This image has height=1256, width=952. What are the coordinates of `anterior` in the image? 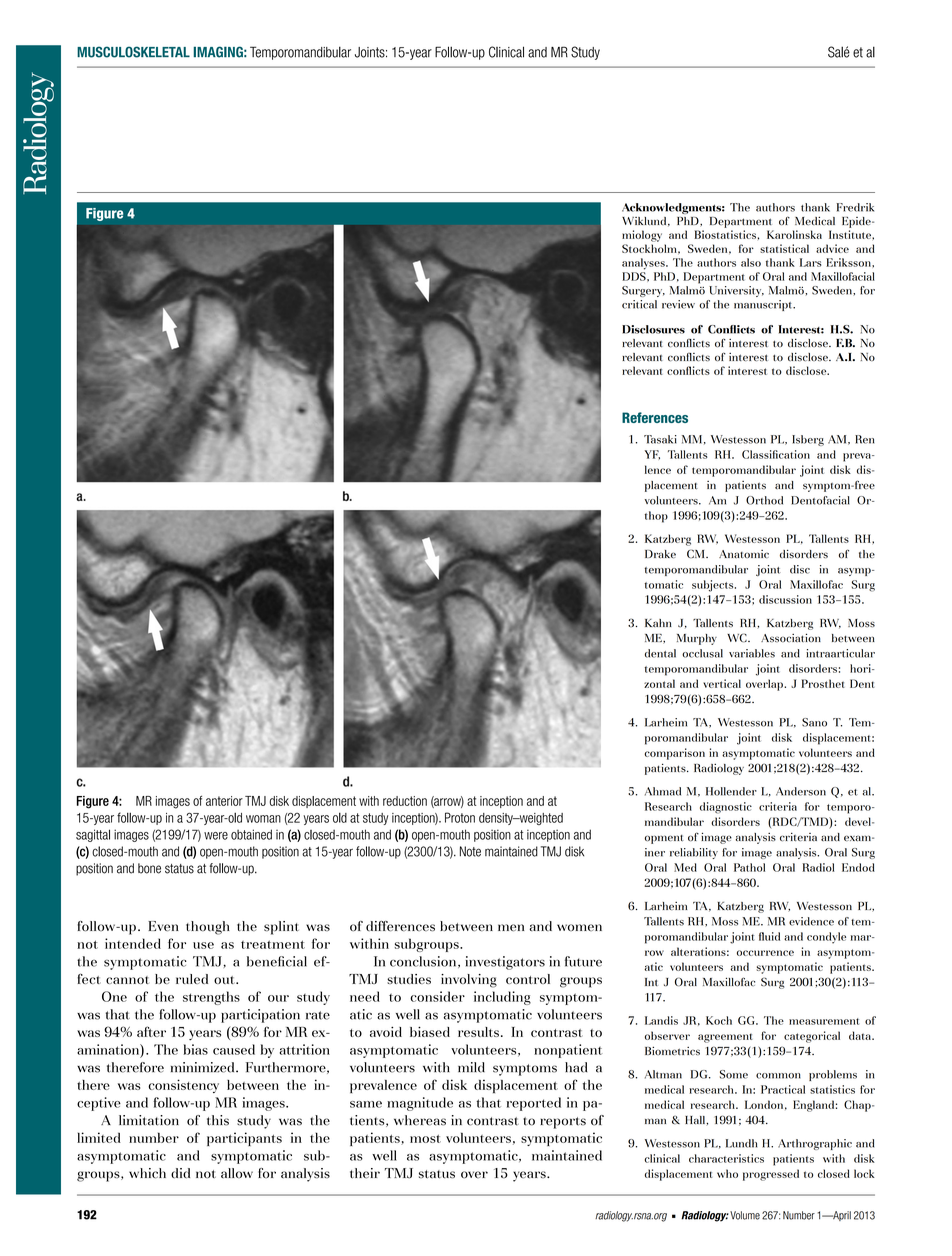 It's located at (224, 801).
